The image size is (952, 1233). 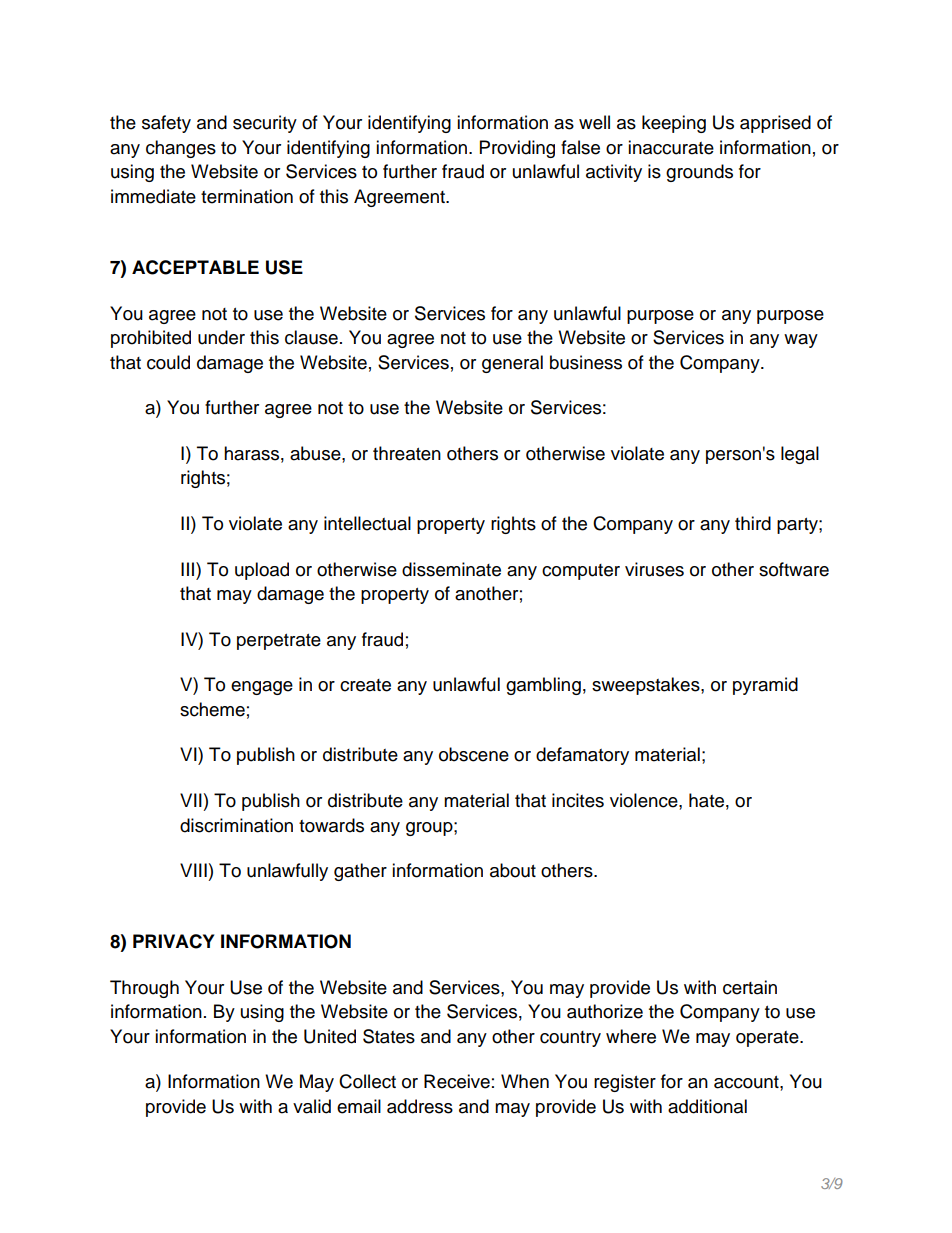 I want to click on Providing, so click(x=517, y=149).
